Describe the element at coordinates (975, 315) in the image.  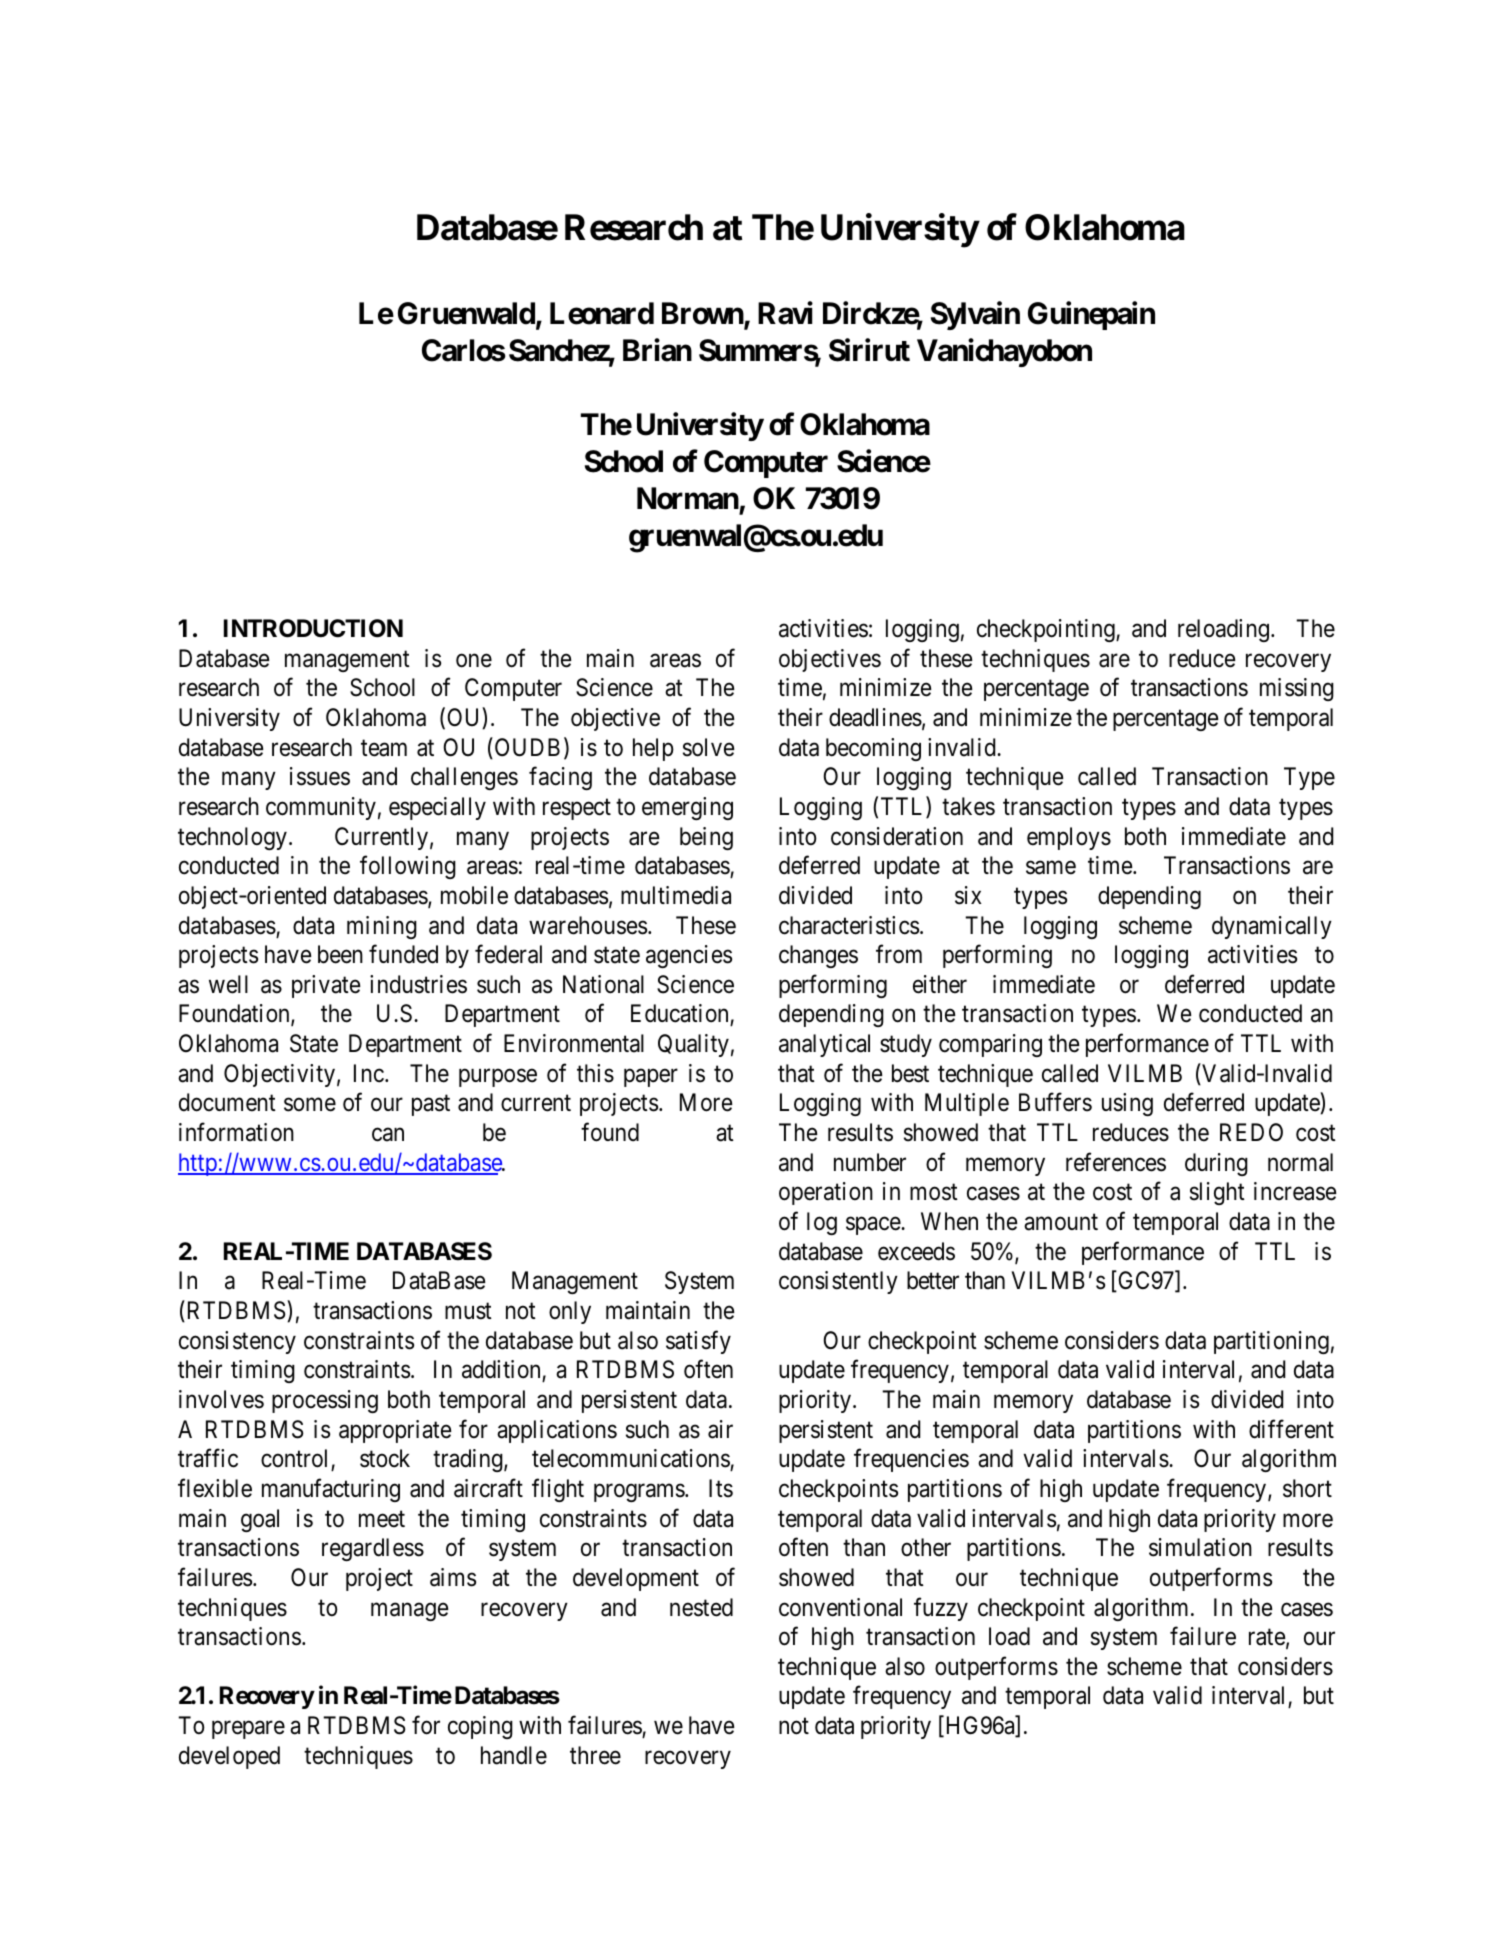
I see `Sylvain` at that location.
